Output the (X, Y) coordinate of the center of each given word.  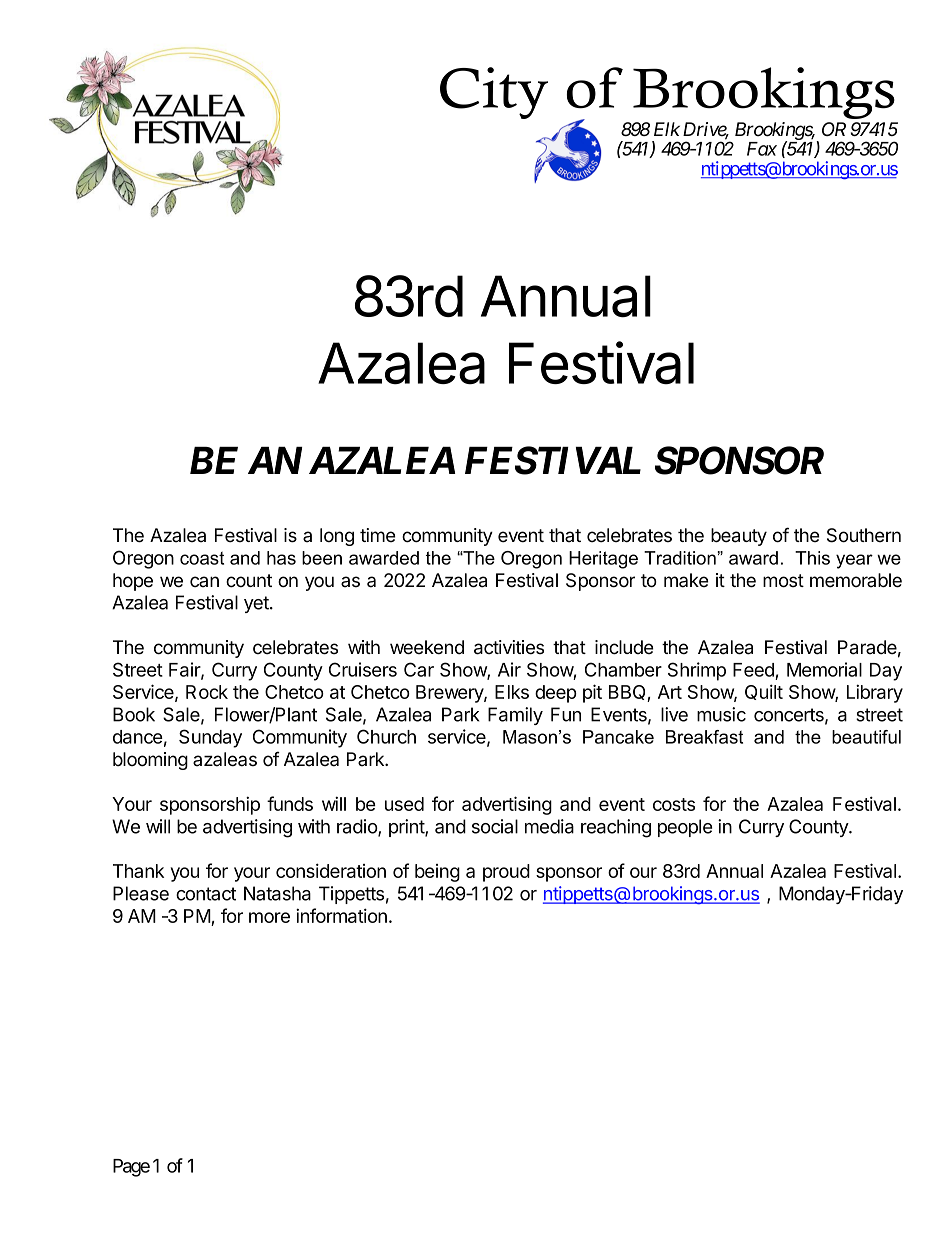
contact (206, 894)
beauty (739, 537)
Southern (864, 535)
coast (202, 558)
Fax (762, 149)
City (494, 93)
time (378, 535)
